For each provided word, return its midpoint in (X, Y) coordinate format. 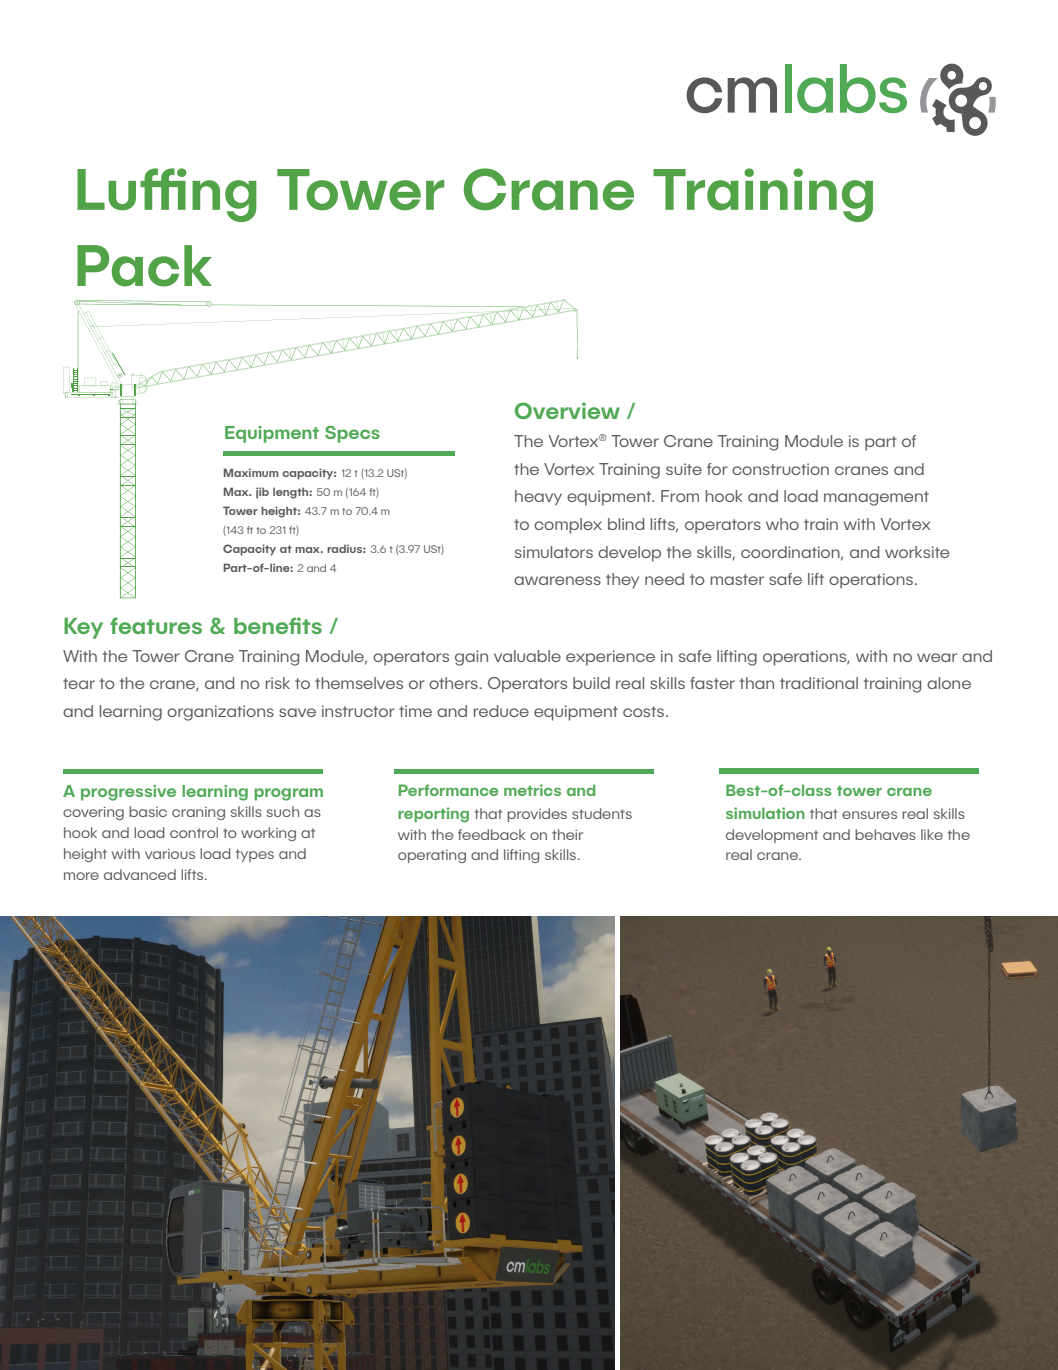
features (156, 625)
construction (780, 469)
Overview (567, 410)
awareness (557, 580)
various (170, 854)
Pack (144, 266)
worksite (917, 552)
